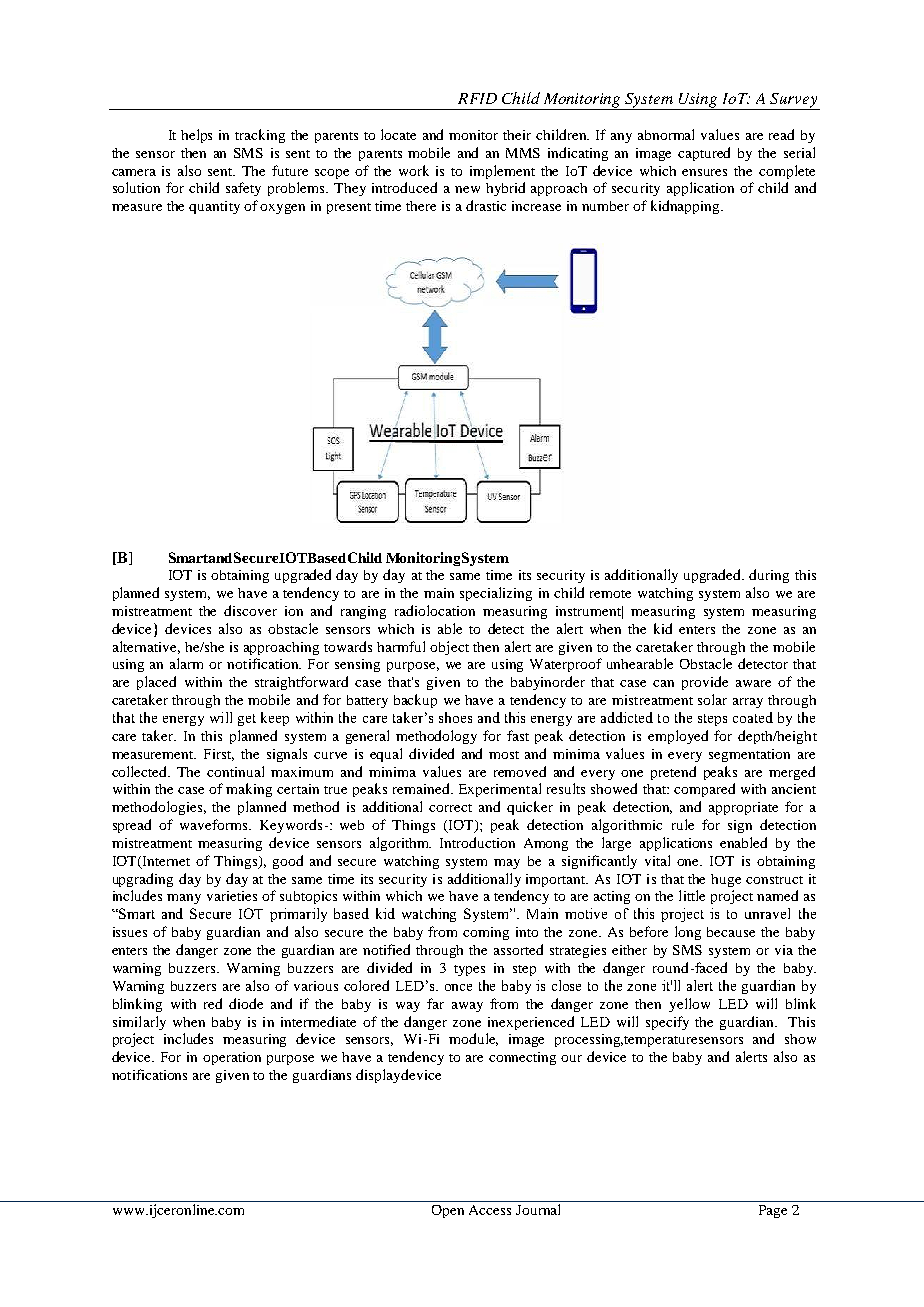 The width and height of the screenshot is (924, 1307). I want to click on segmentation, so click(749, 755).
